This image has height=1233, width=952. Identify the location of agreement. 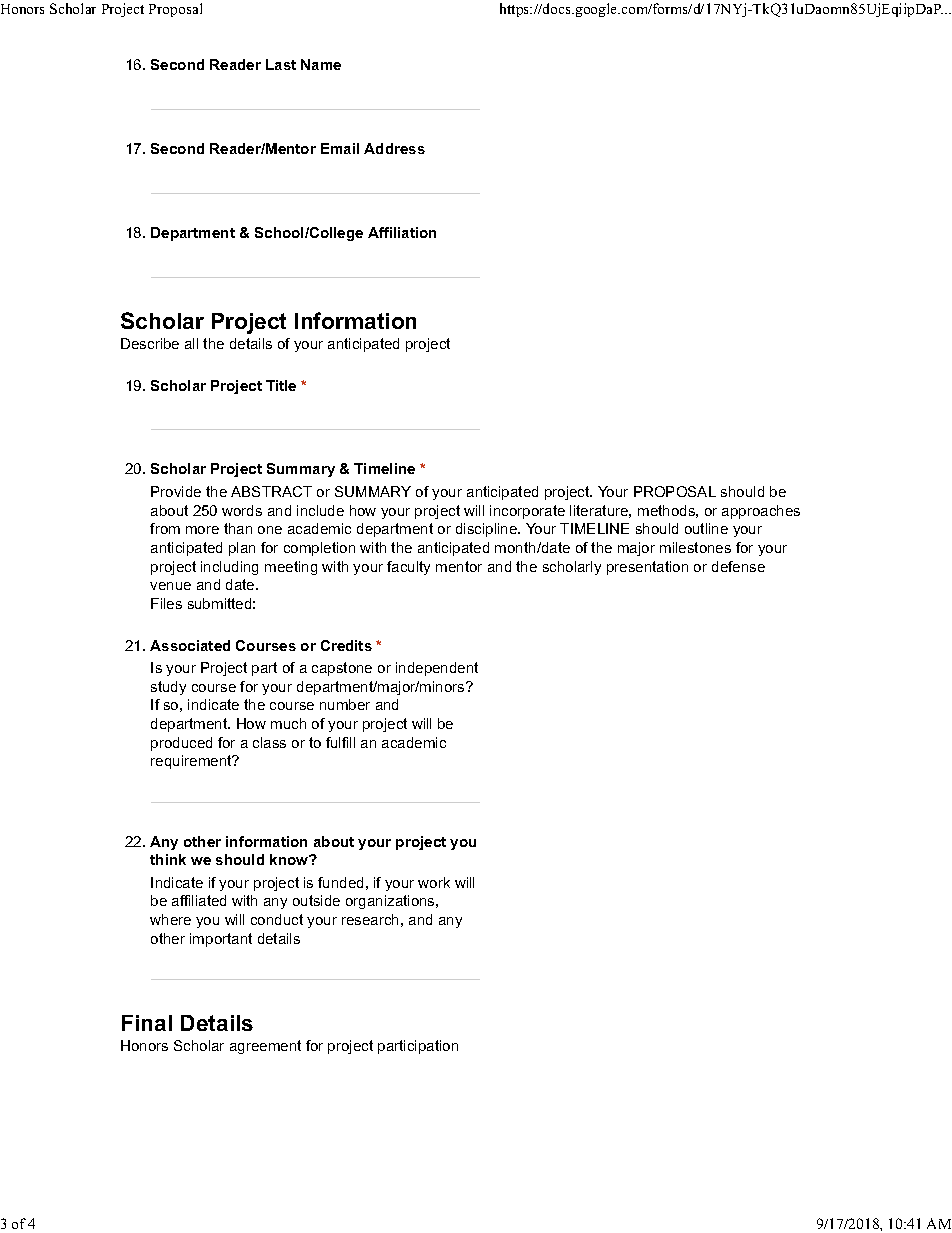
(265, 1047).
